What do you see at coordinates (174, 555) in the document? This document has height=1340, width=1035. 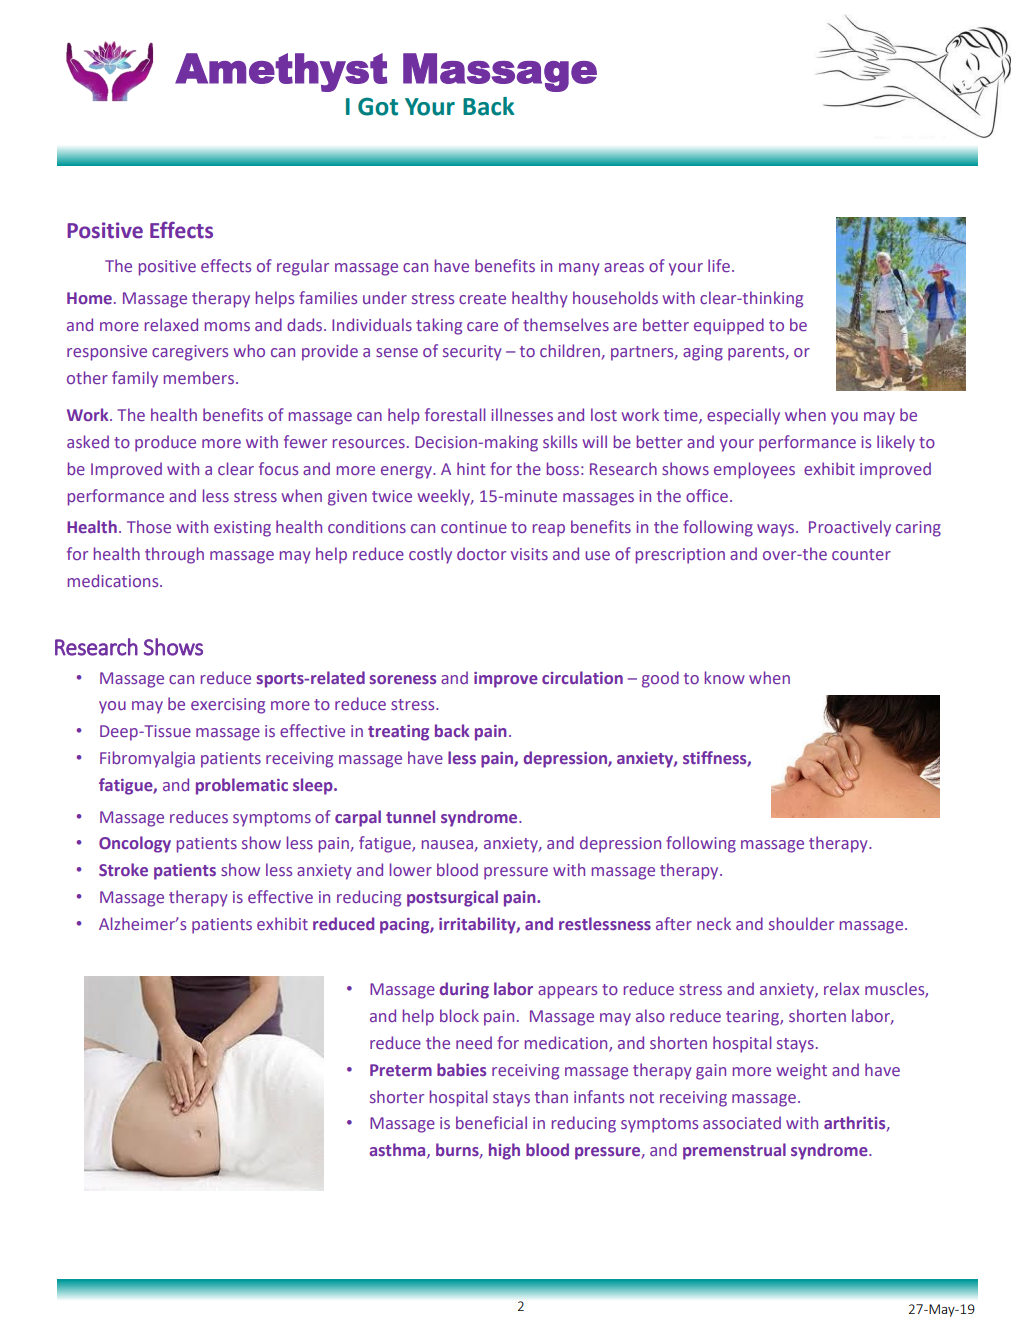 I see `through` at bounding box center [174, 555].
